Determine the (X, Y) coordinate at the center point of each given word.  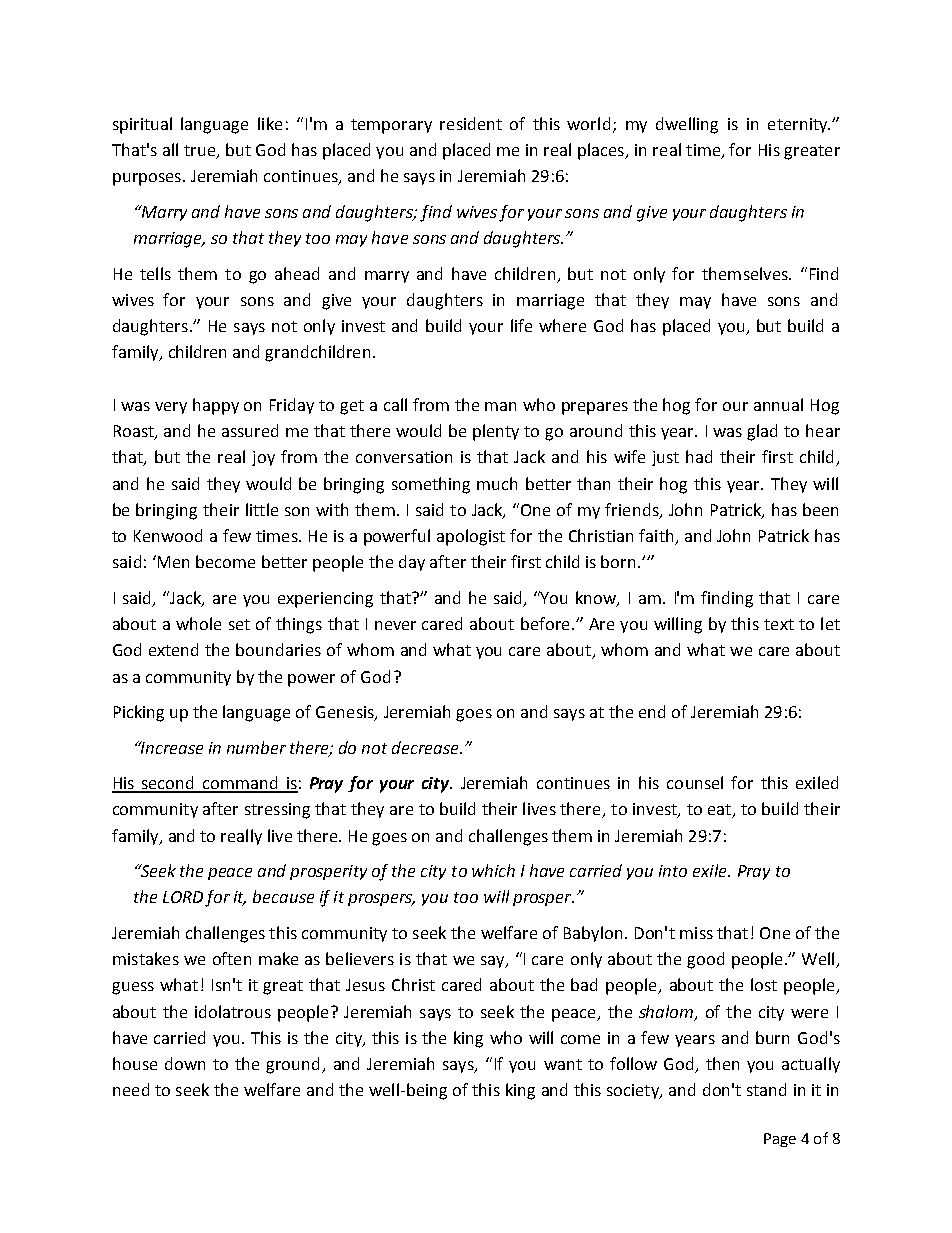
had (699, 456)
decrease (426, 747)
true (201, 152)
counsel (695, 782)
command (240, 784)
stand (766, 1089)
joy (263, 458)
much (497, 483)
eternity (799, 125)
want (563, 1064)
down (185, 1063)
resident (471, 123)
